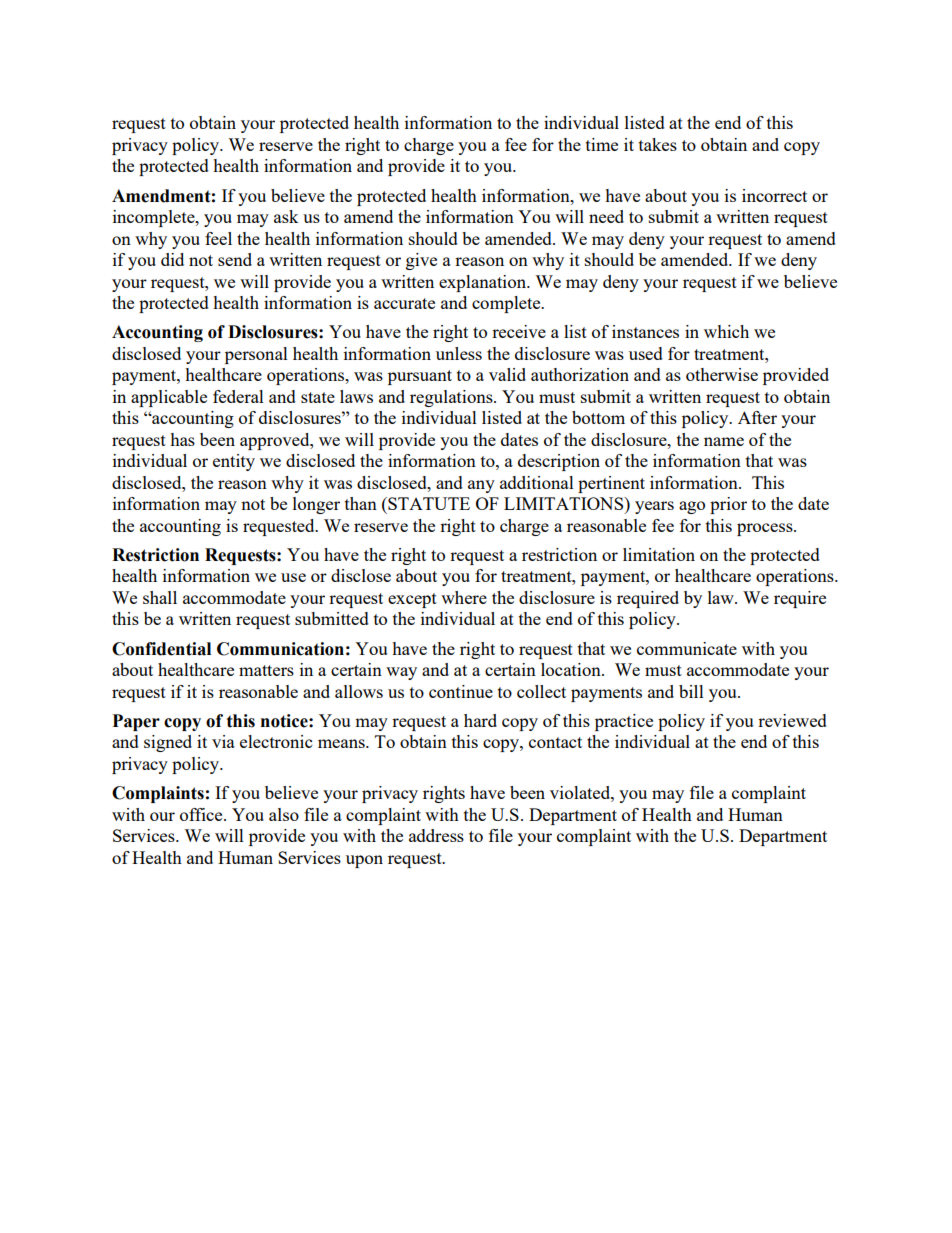  I want to click on continue, so click(461, 691).
